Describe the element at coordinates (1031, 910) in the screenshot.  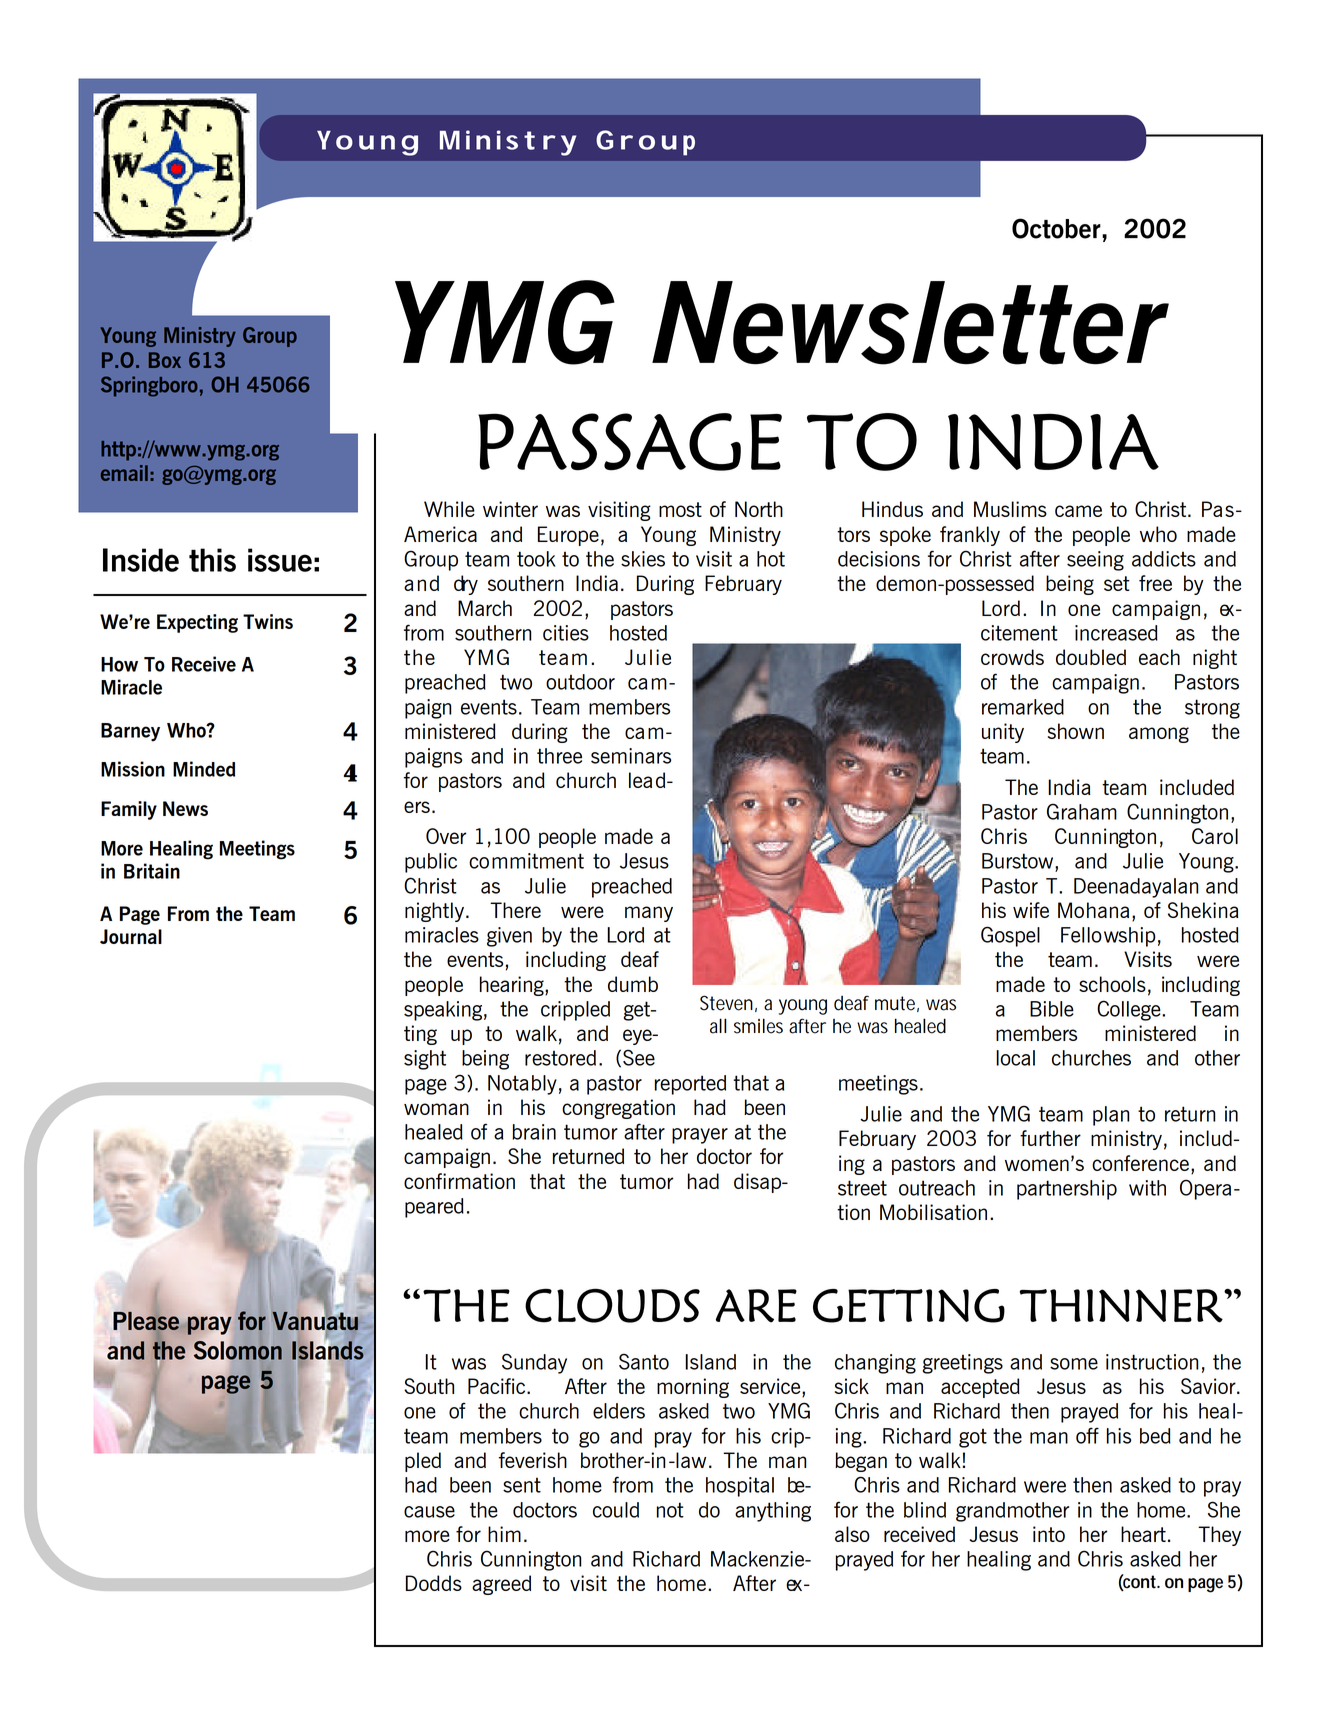
I see `wife` at that location.
